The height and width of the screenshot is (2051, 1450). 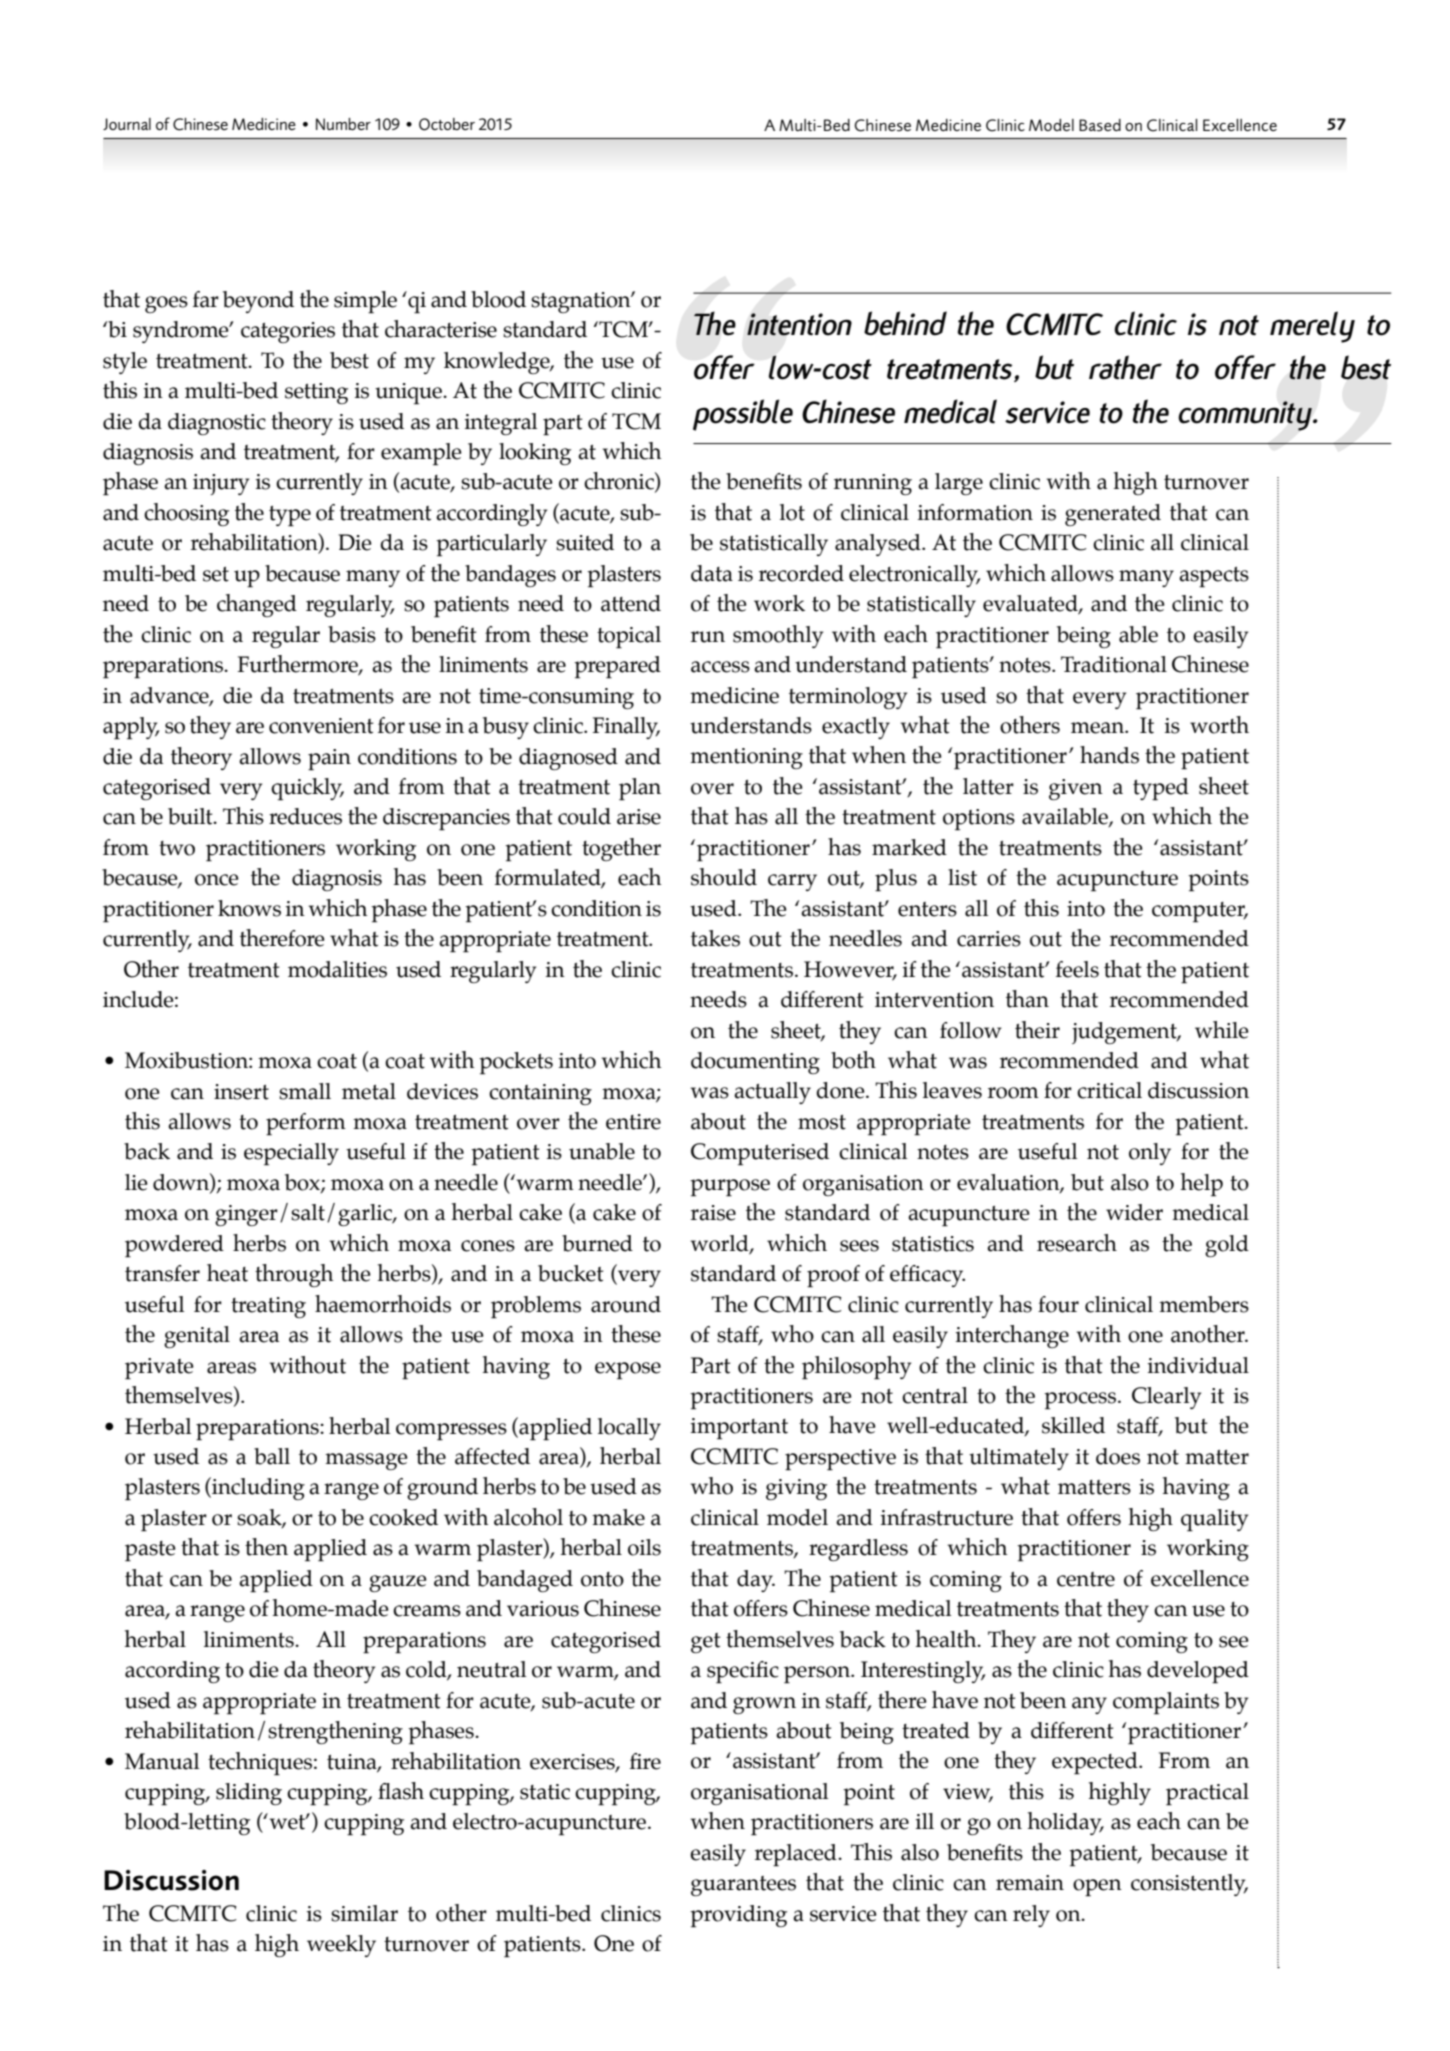 What do you see at coordinates (341, 1946) in the screenshot?
I see `weekly` at bounding box center [341, 1946].
